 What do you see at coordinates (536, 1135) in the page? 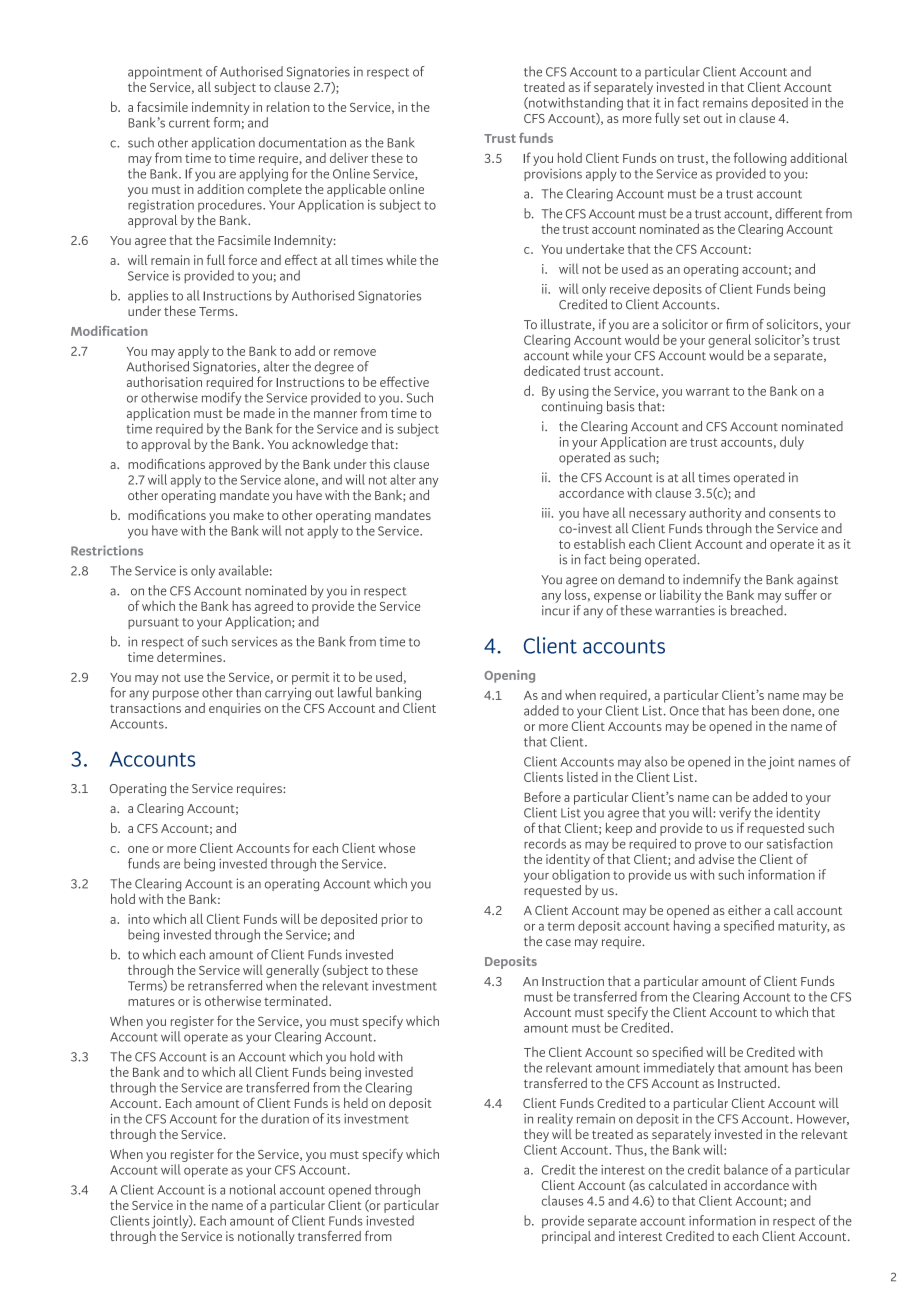
I see `they` at bounding box center [536, 1135].
